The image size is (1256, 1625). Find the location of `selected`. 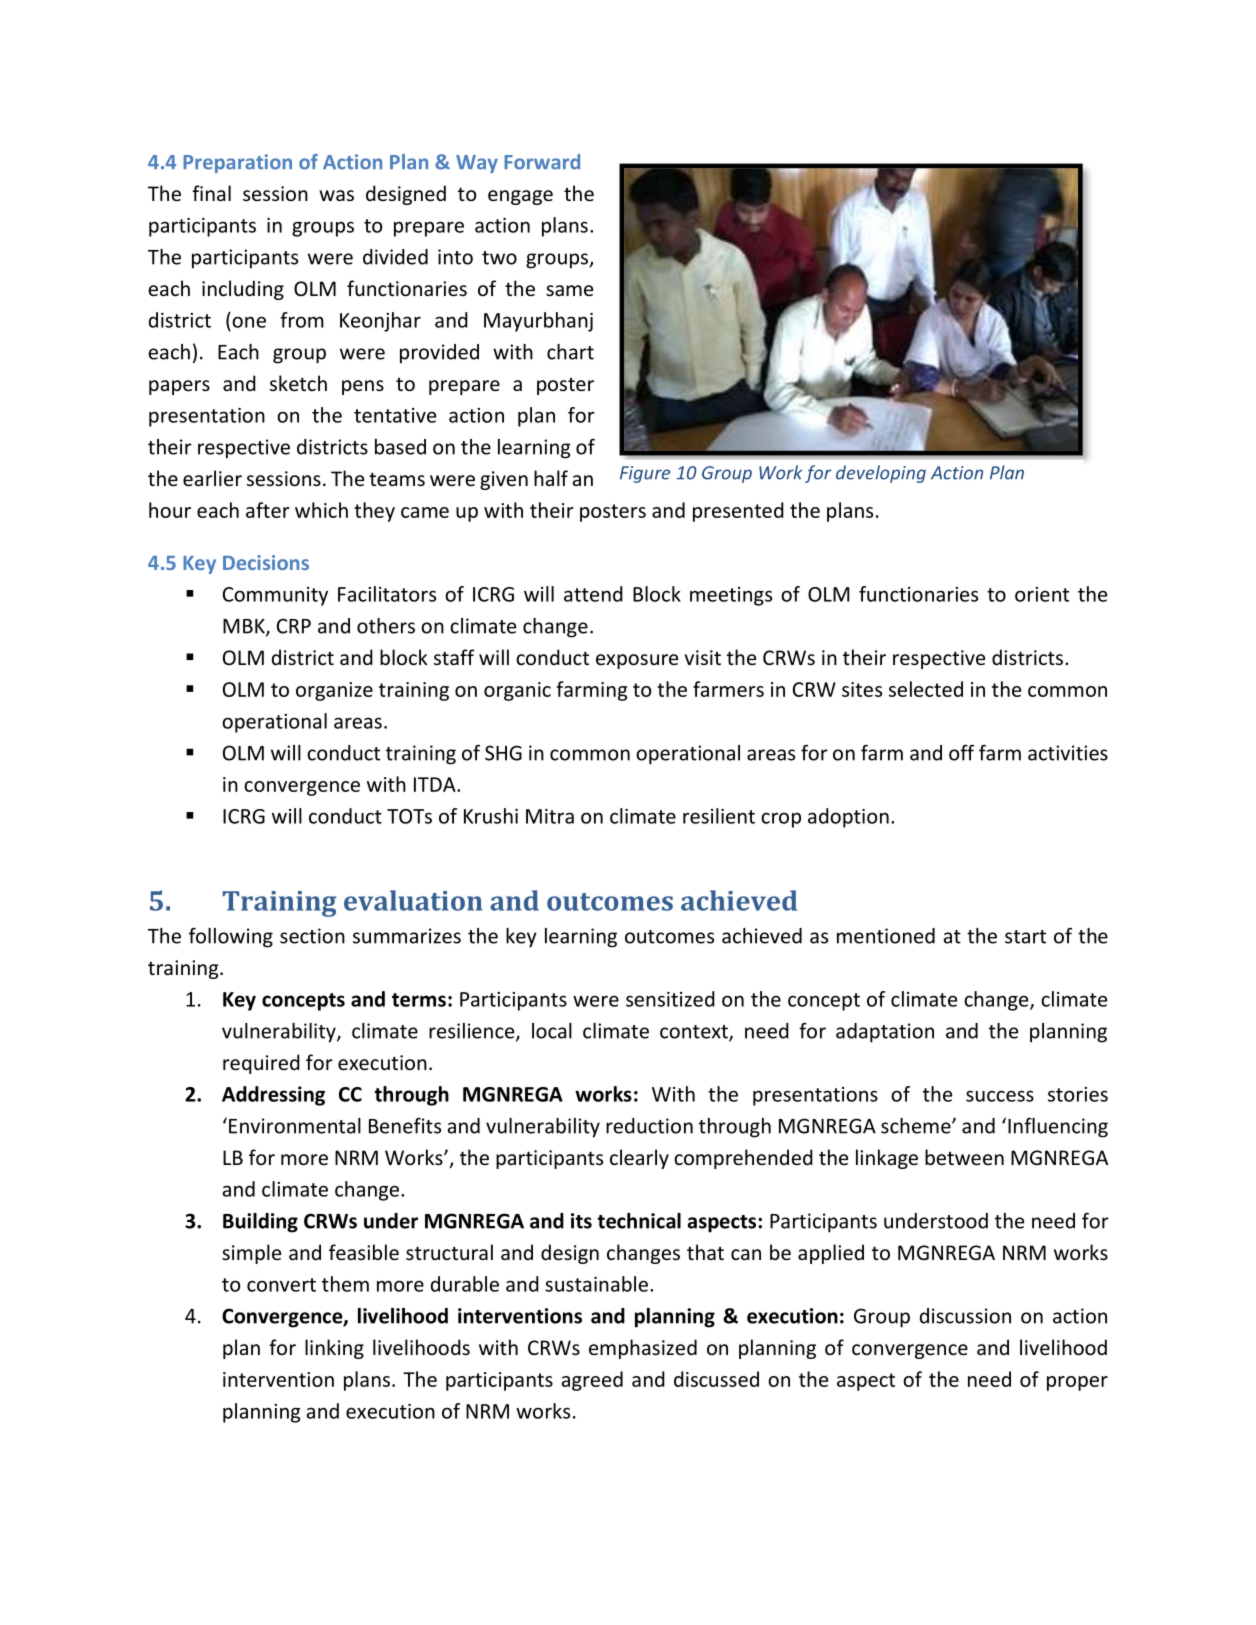

selected is located at coordinates (926, 689).
